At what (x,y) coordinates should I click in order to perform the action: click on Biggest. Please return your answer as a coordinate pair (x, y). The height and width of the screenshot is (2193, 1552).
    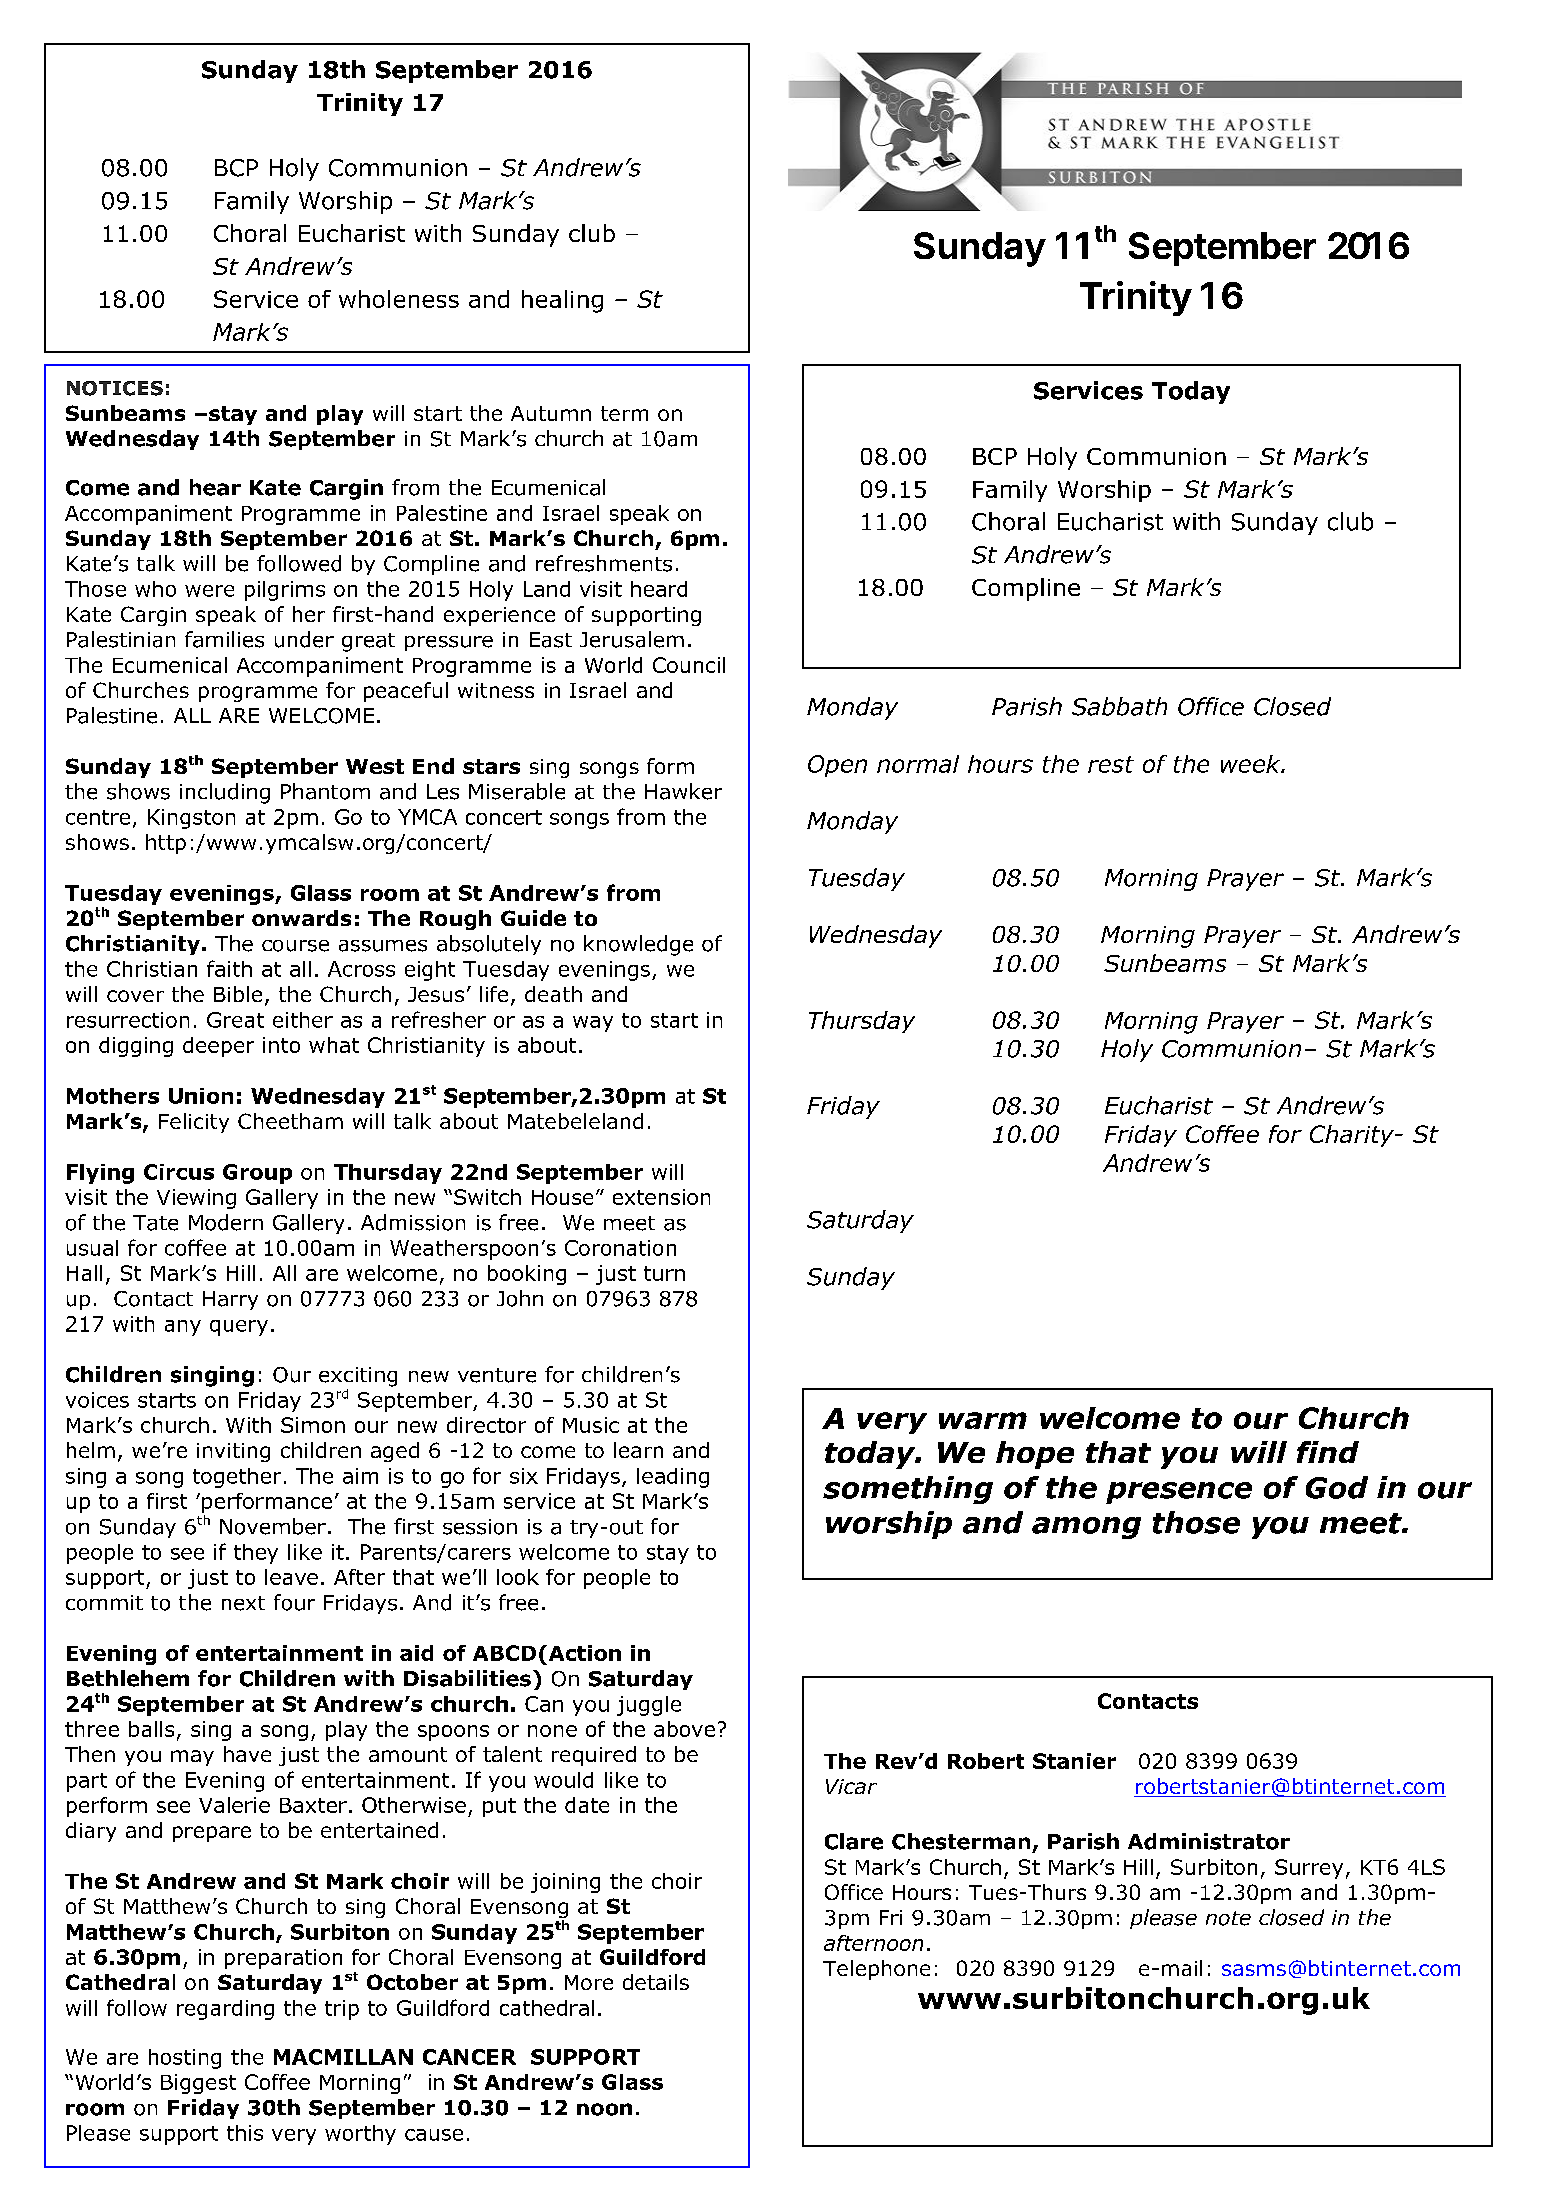
    Looking at the image, I should click on (198, 2084).
